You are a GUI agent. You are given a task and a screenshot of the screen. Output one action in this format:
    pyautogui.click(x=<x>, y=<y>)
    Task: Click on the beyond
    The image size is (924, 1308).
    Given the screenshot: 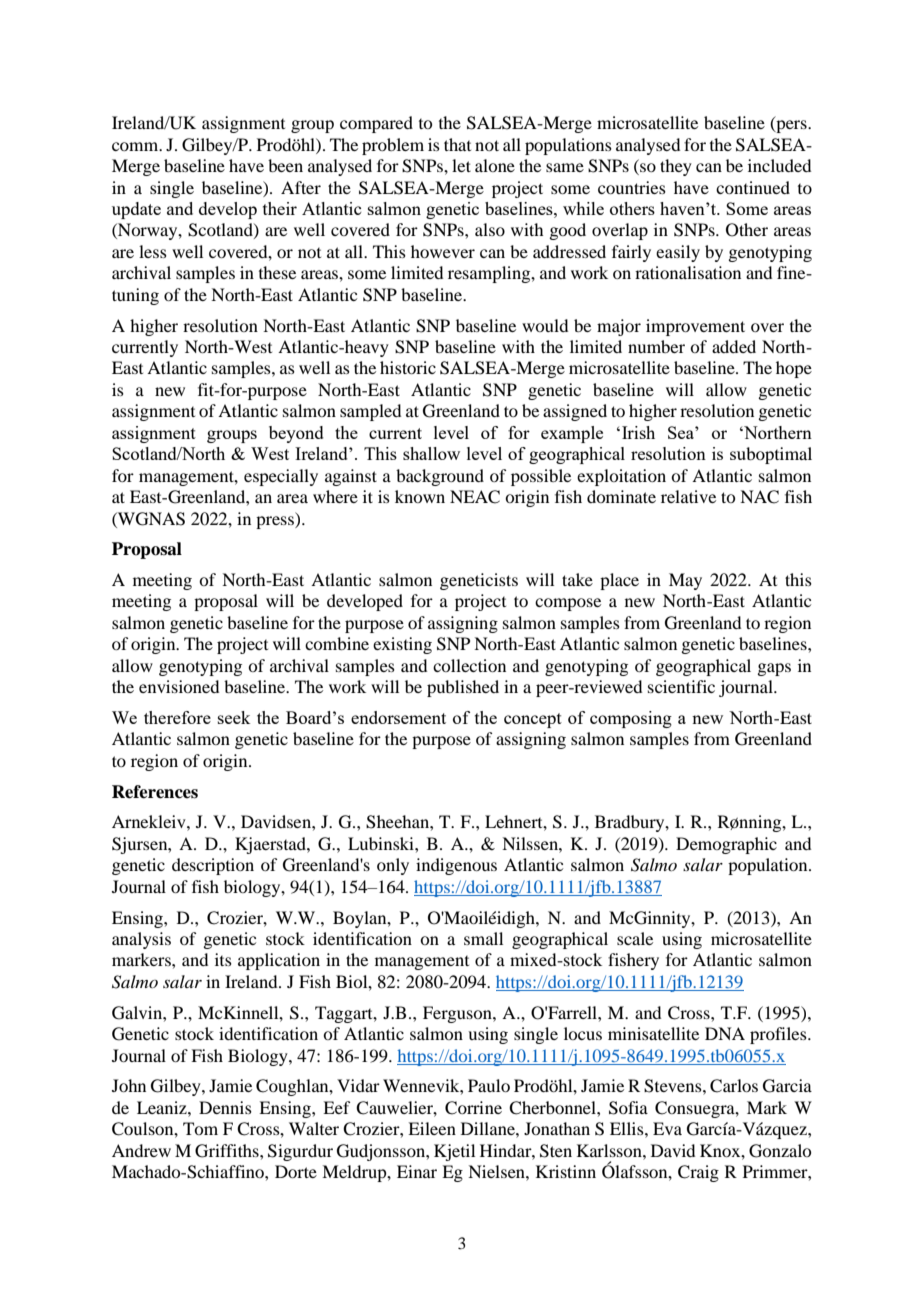 What is the action you would take?
    pyautogui.click(x=296, y=434)
